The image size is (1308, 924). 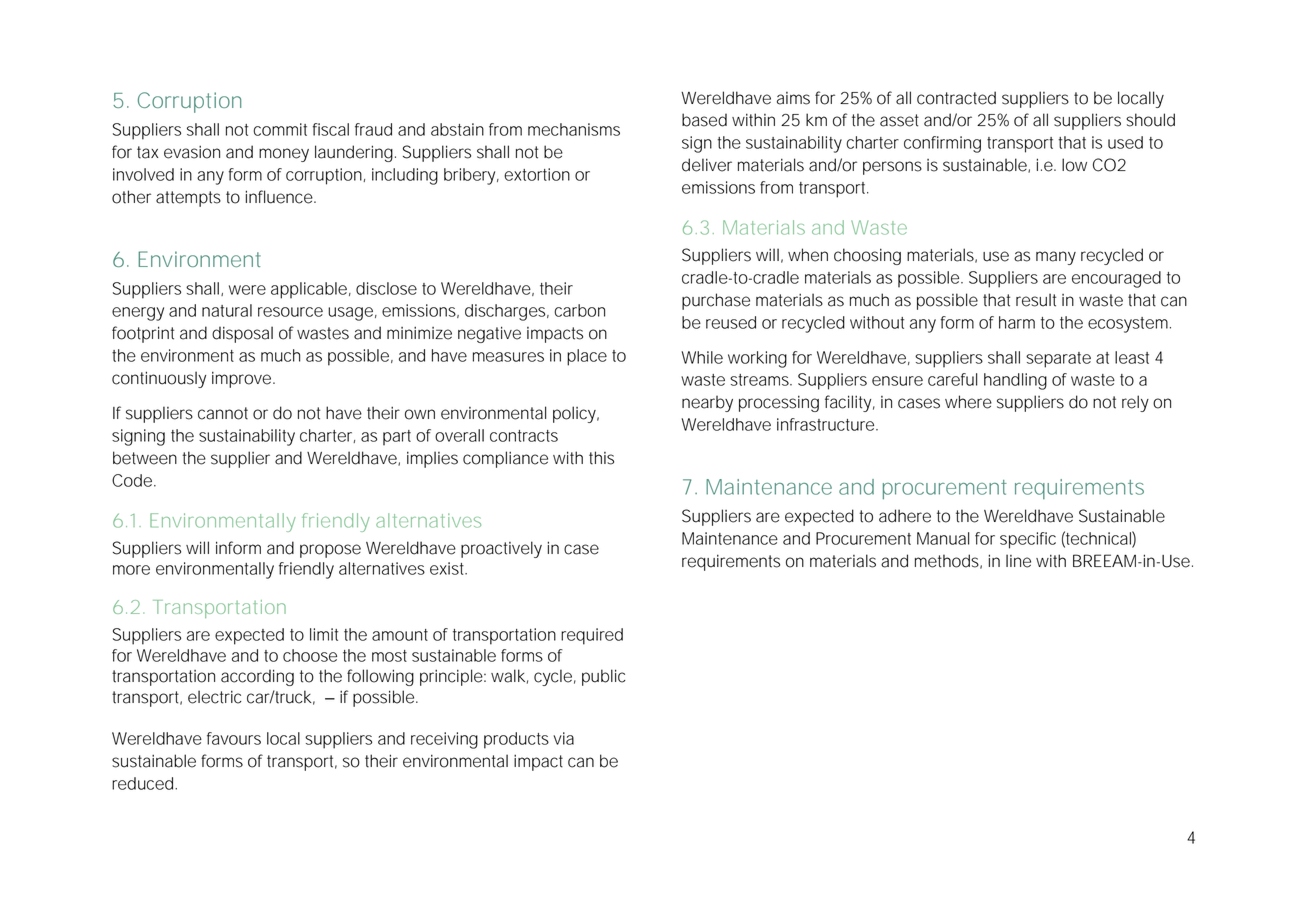 What do you see at coordinates (601, 458) in the screenshot?
I see `this` at bounding box center [601, 458].
